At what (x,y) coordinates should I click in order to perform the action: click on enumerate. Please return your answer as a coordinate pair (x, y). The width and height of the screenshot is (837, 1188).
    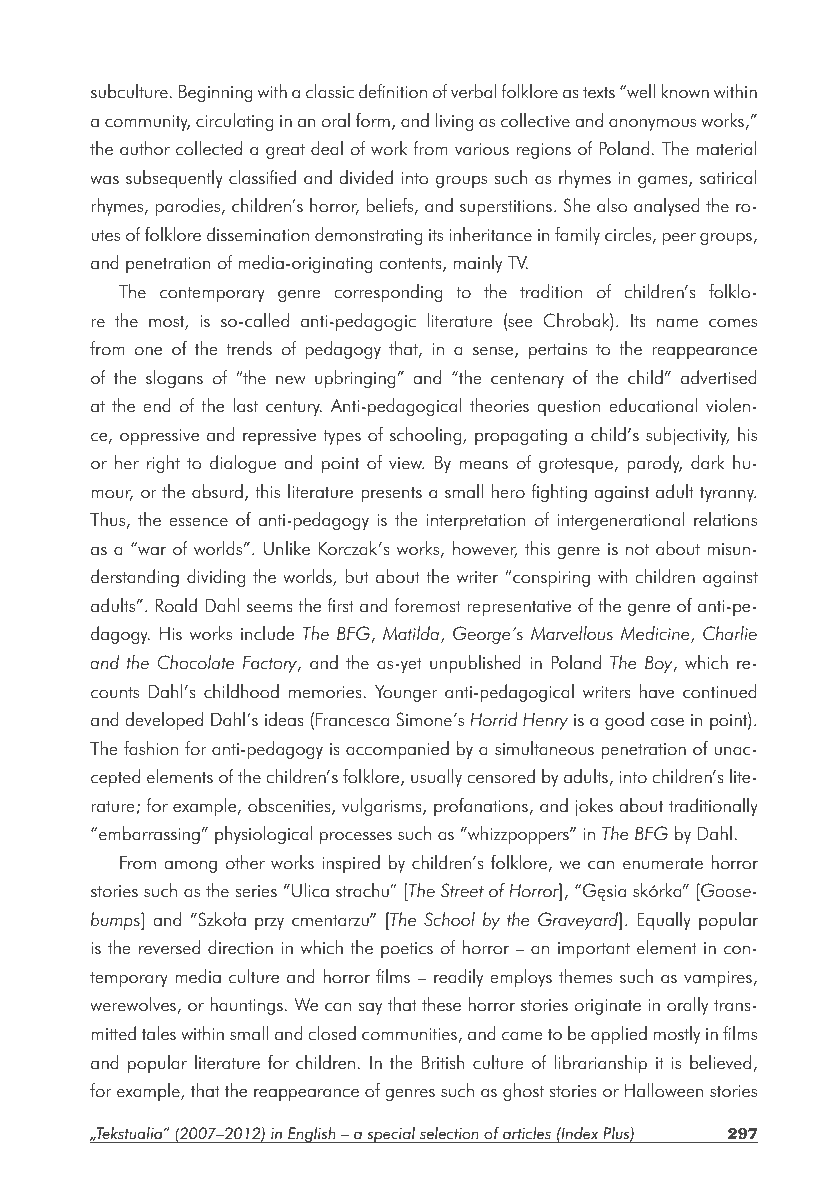
    Looking at the image, I should click on (663, 864).
